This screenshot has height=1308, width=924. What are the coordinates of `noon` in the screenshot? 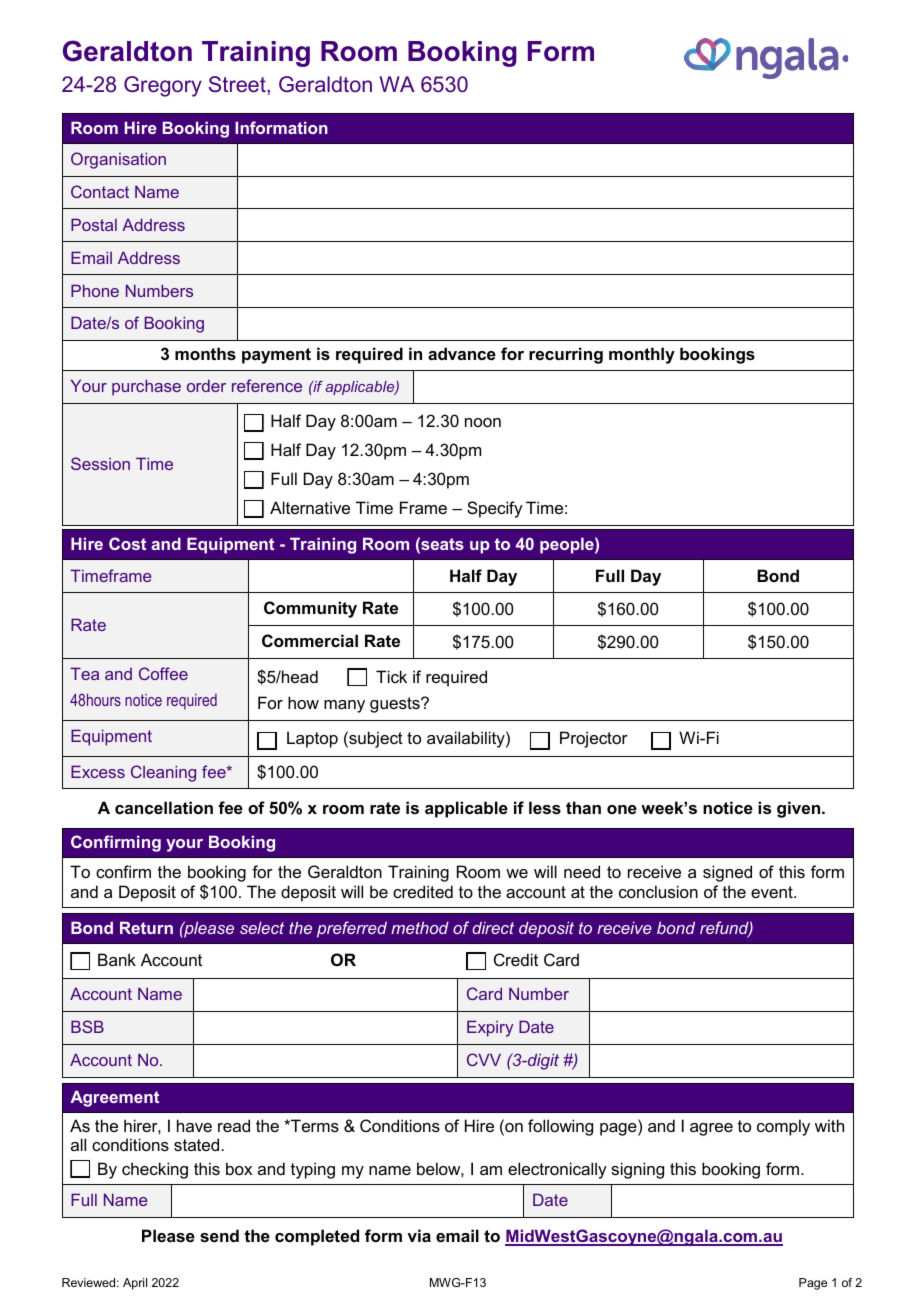 It's located at (483, 422).
